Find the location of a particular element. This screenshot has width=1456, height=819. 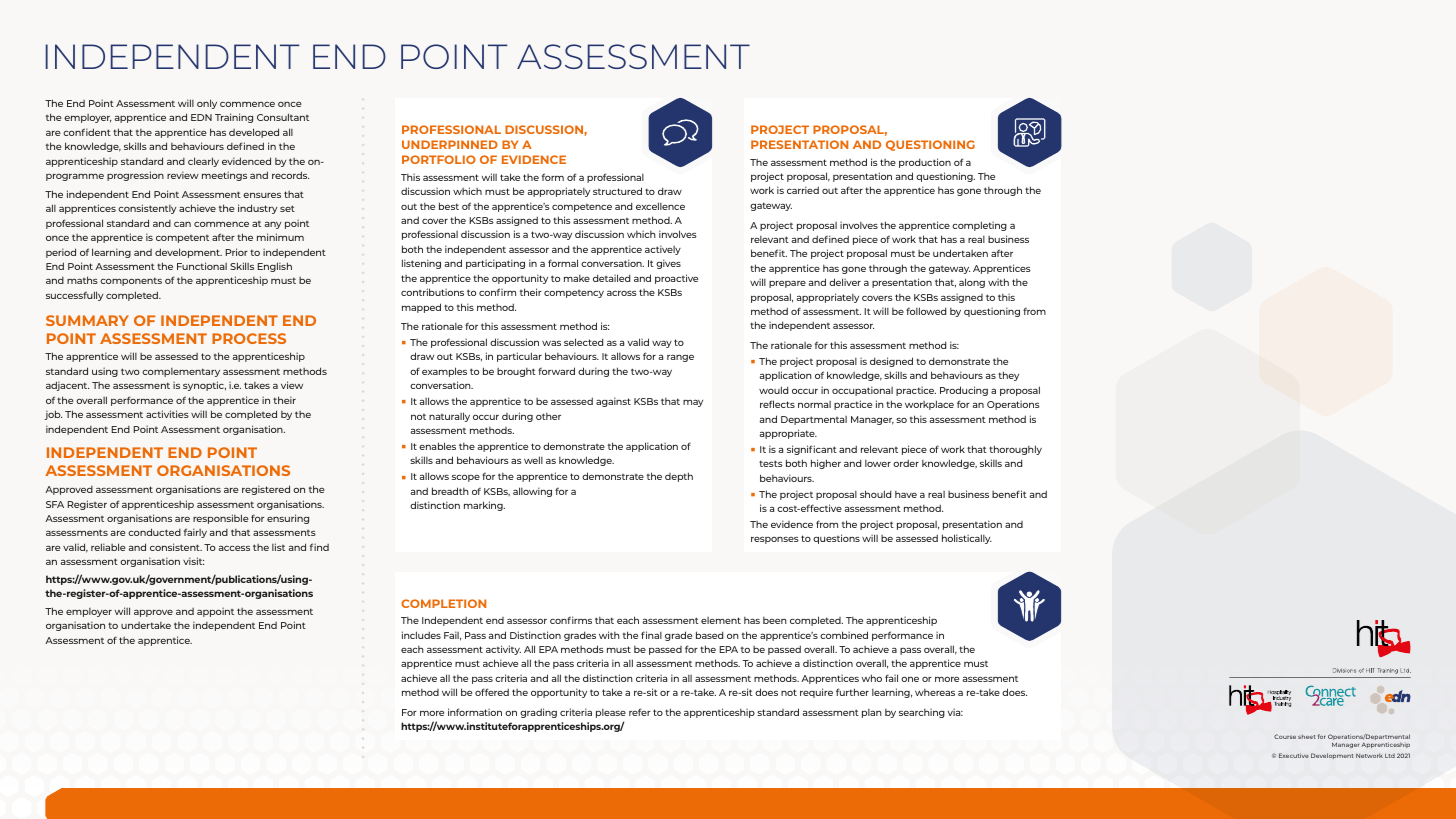

EDN is located at coordinates (201, 117).
